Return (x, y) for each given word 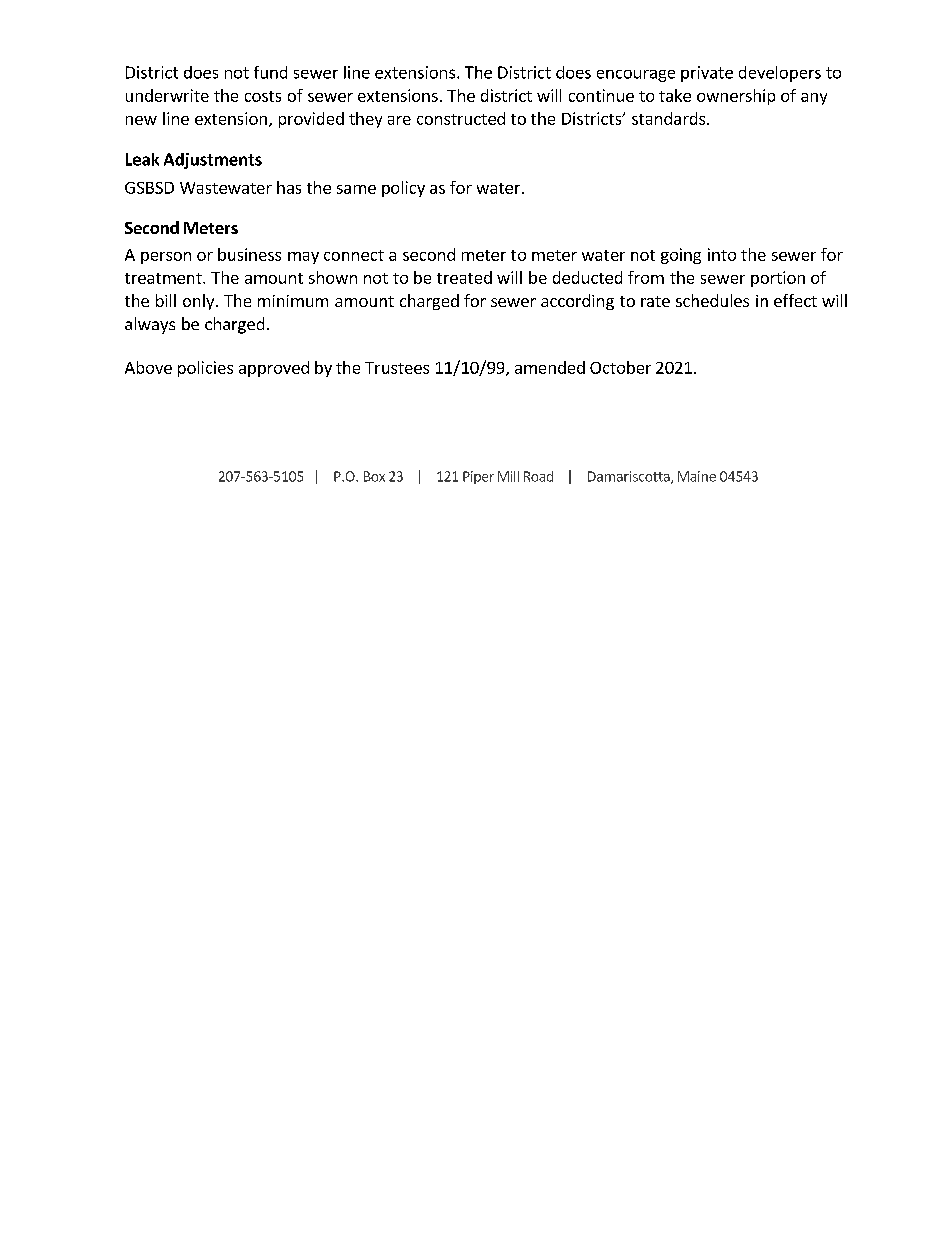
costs (263, 96)
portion (778, 279)
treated (464, 277)
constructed (461, 118)
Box (374, 476)
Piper (478, 477)
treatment (164, 278)
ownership (736, 97)
